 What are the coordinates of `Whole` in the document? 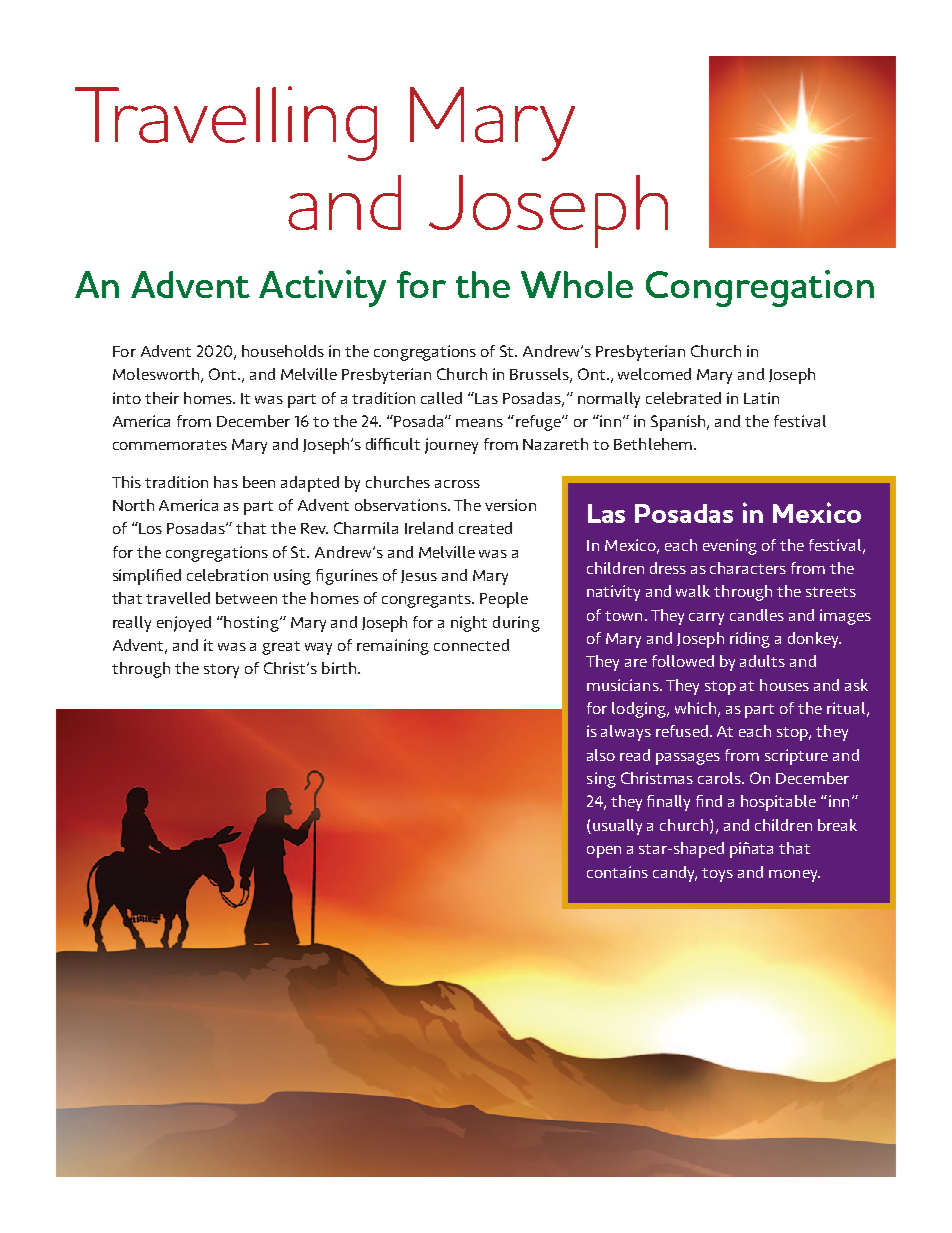 It's located at (577, 284).
